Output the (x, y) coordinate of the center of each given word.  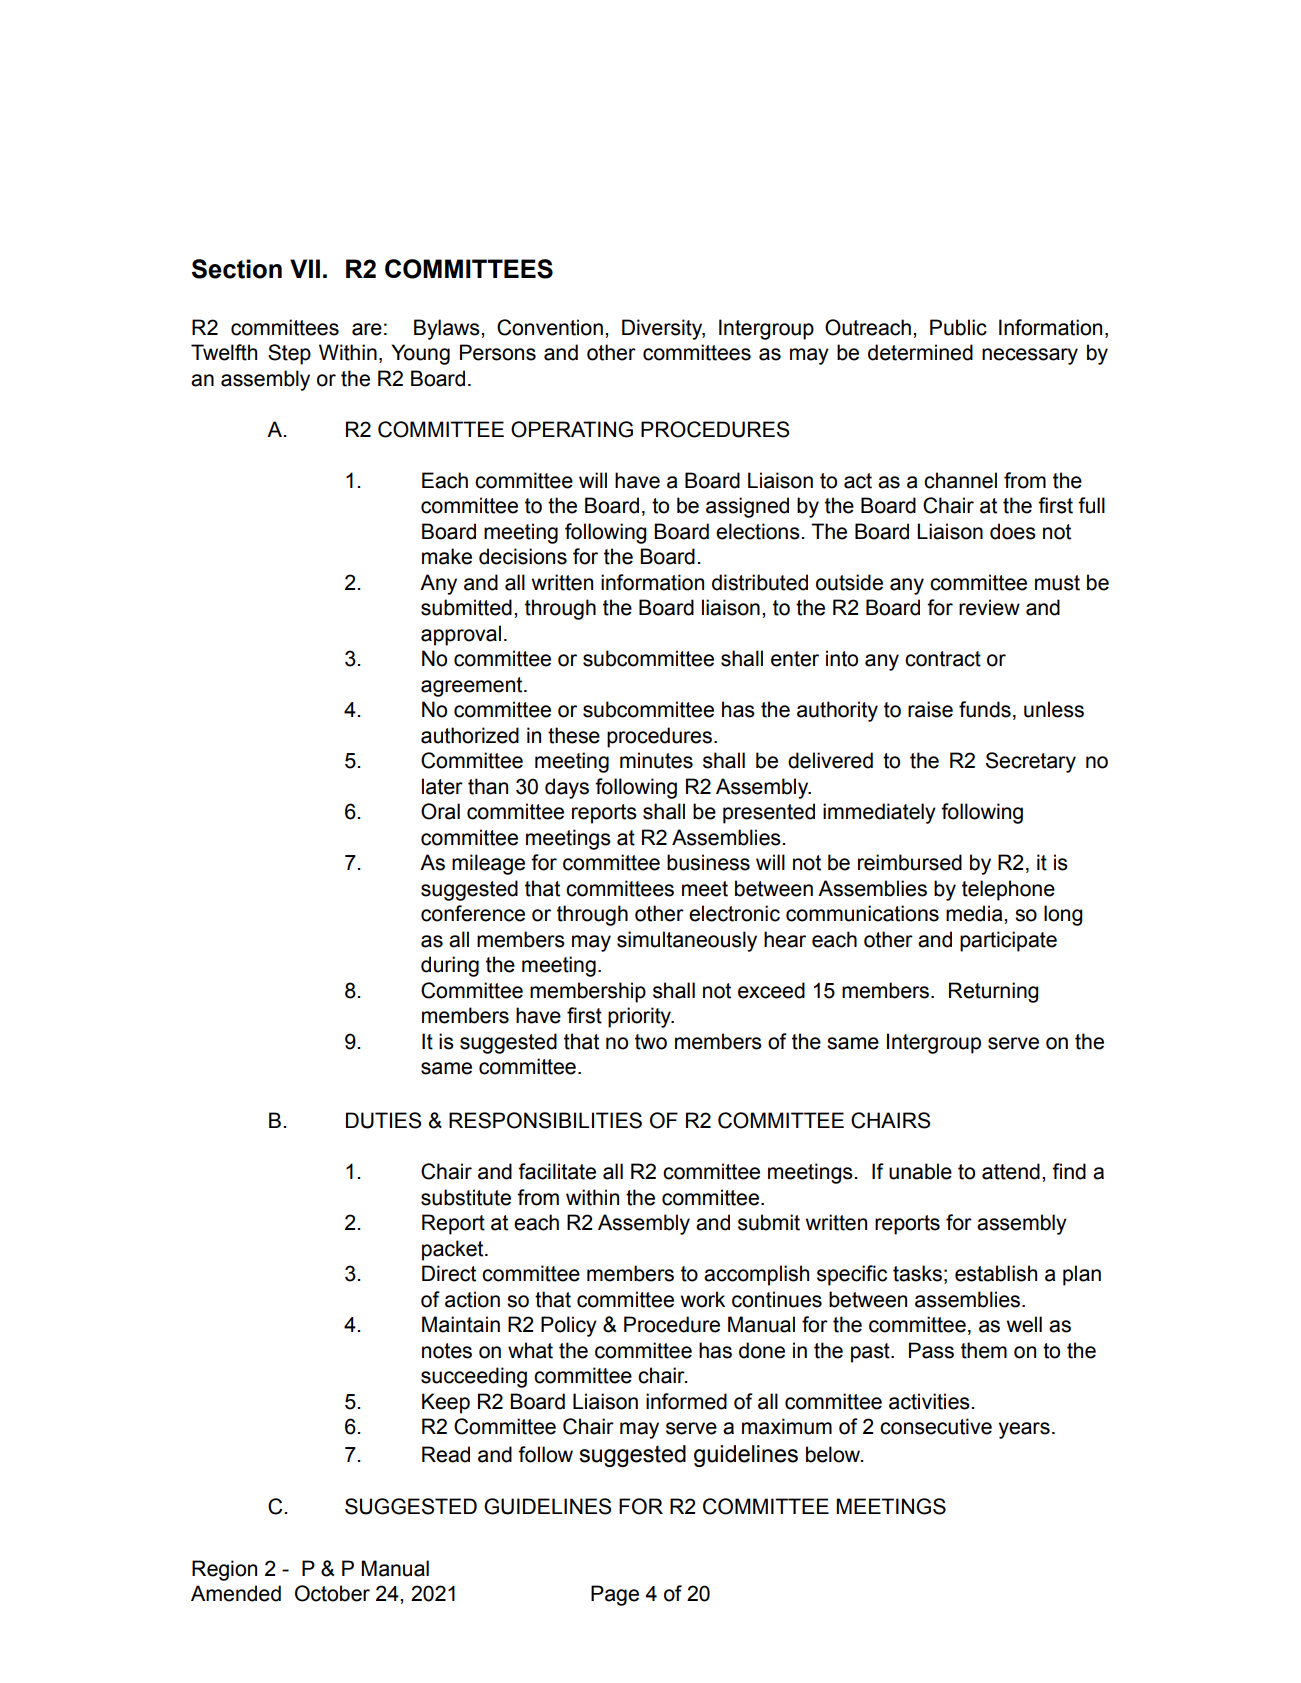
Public (958, 327)
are (367, 329)
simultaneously (687, 941)
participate (1008, 941)
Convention (550, 327)
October (332, 1593)
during (450, 966)
